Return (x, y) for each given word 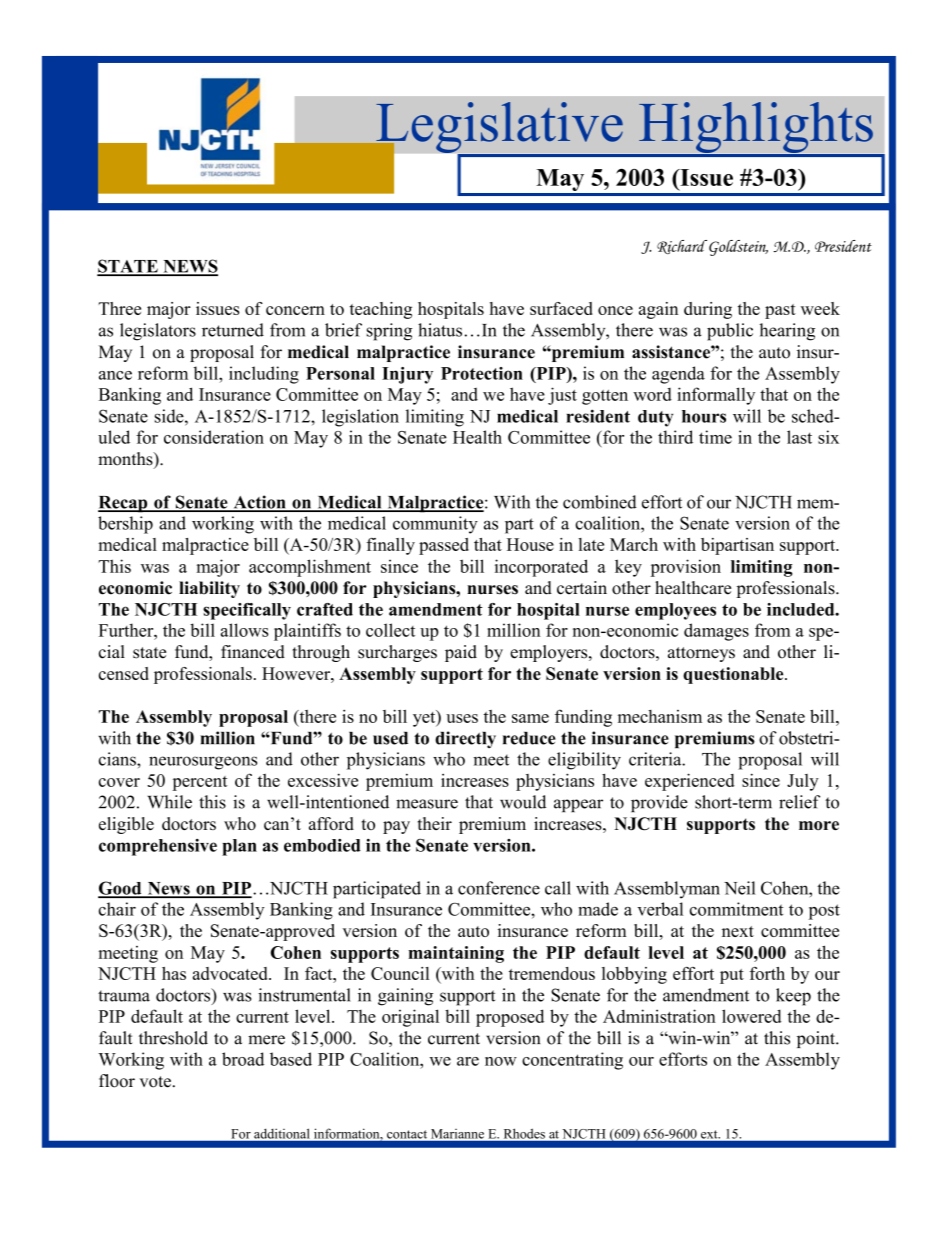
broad (243, 1059)
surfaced (561, 308)
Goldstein (738, 248)
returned (233, 330)
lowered (752, 1016)
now (501, 1061)
